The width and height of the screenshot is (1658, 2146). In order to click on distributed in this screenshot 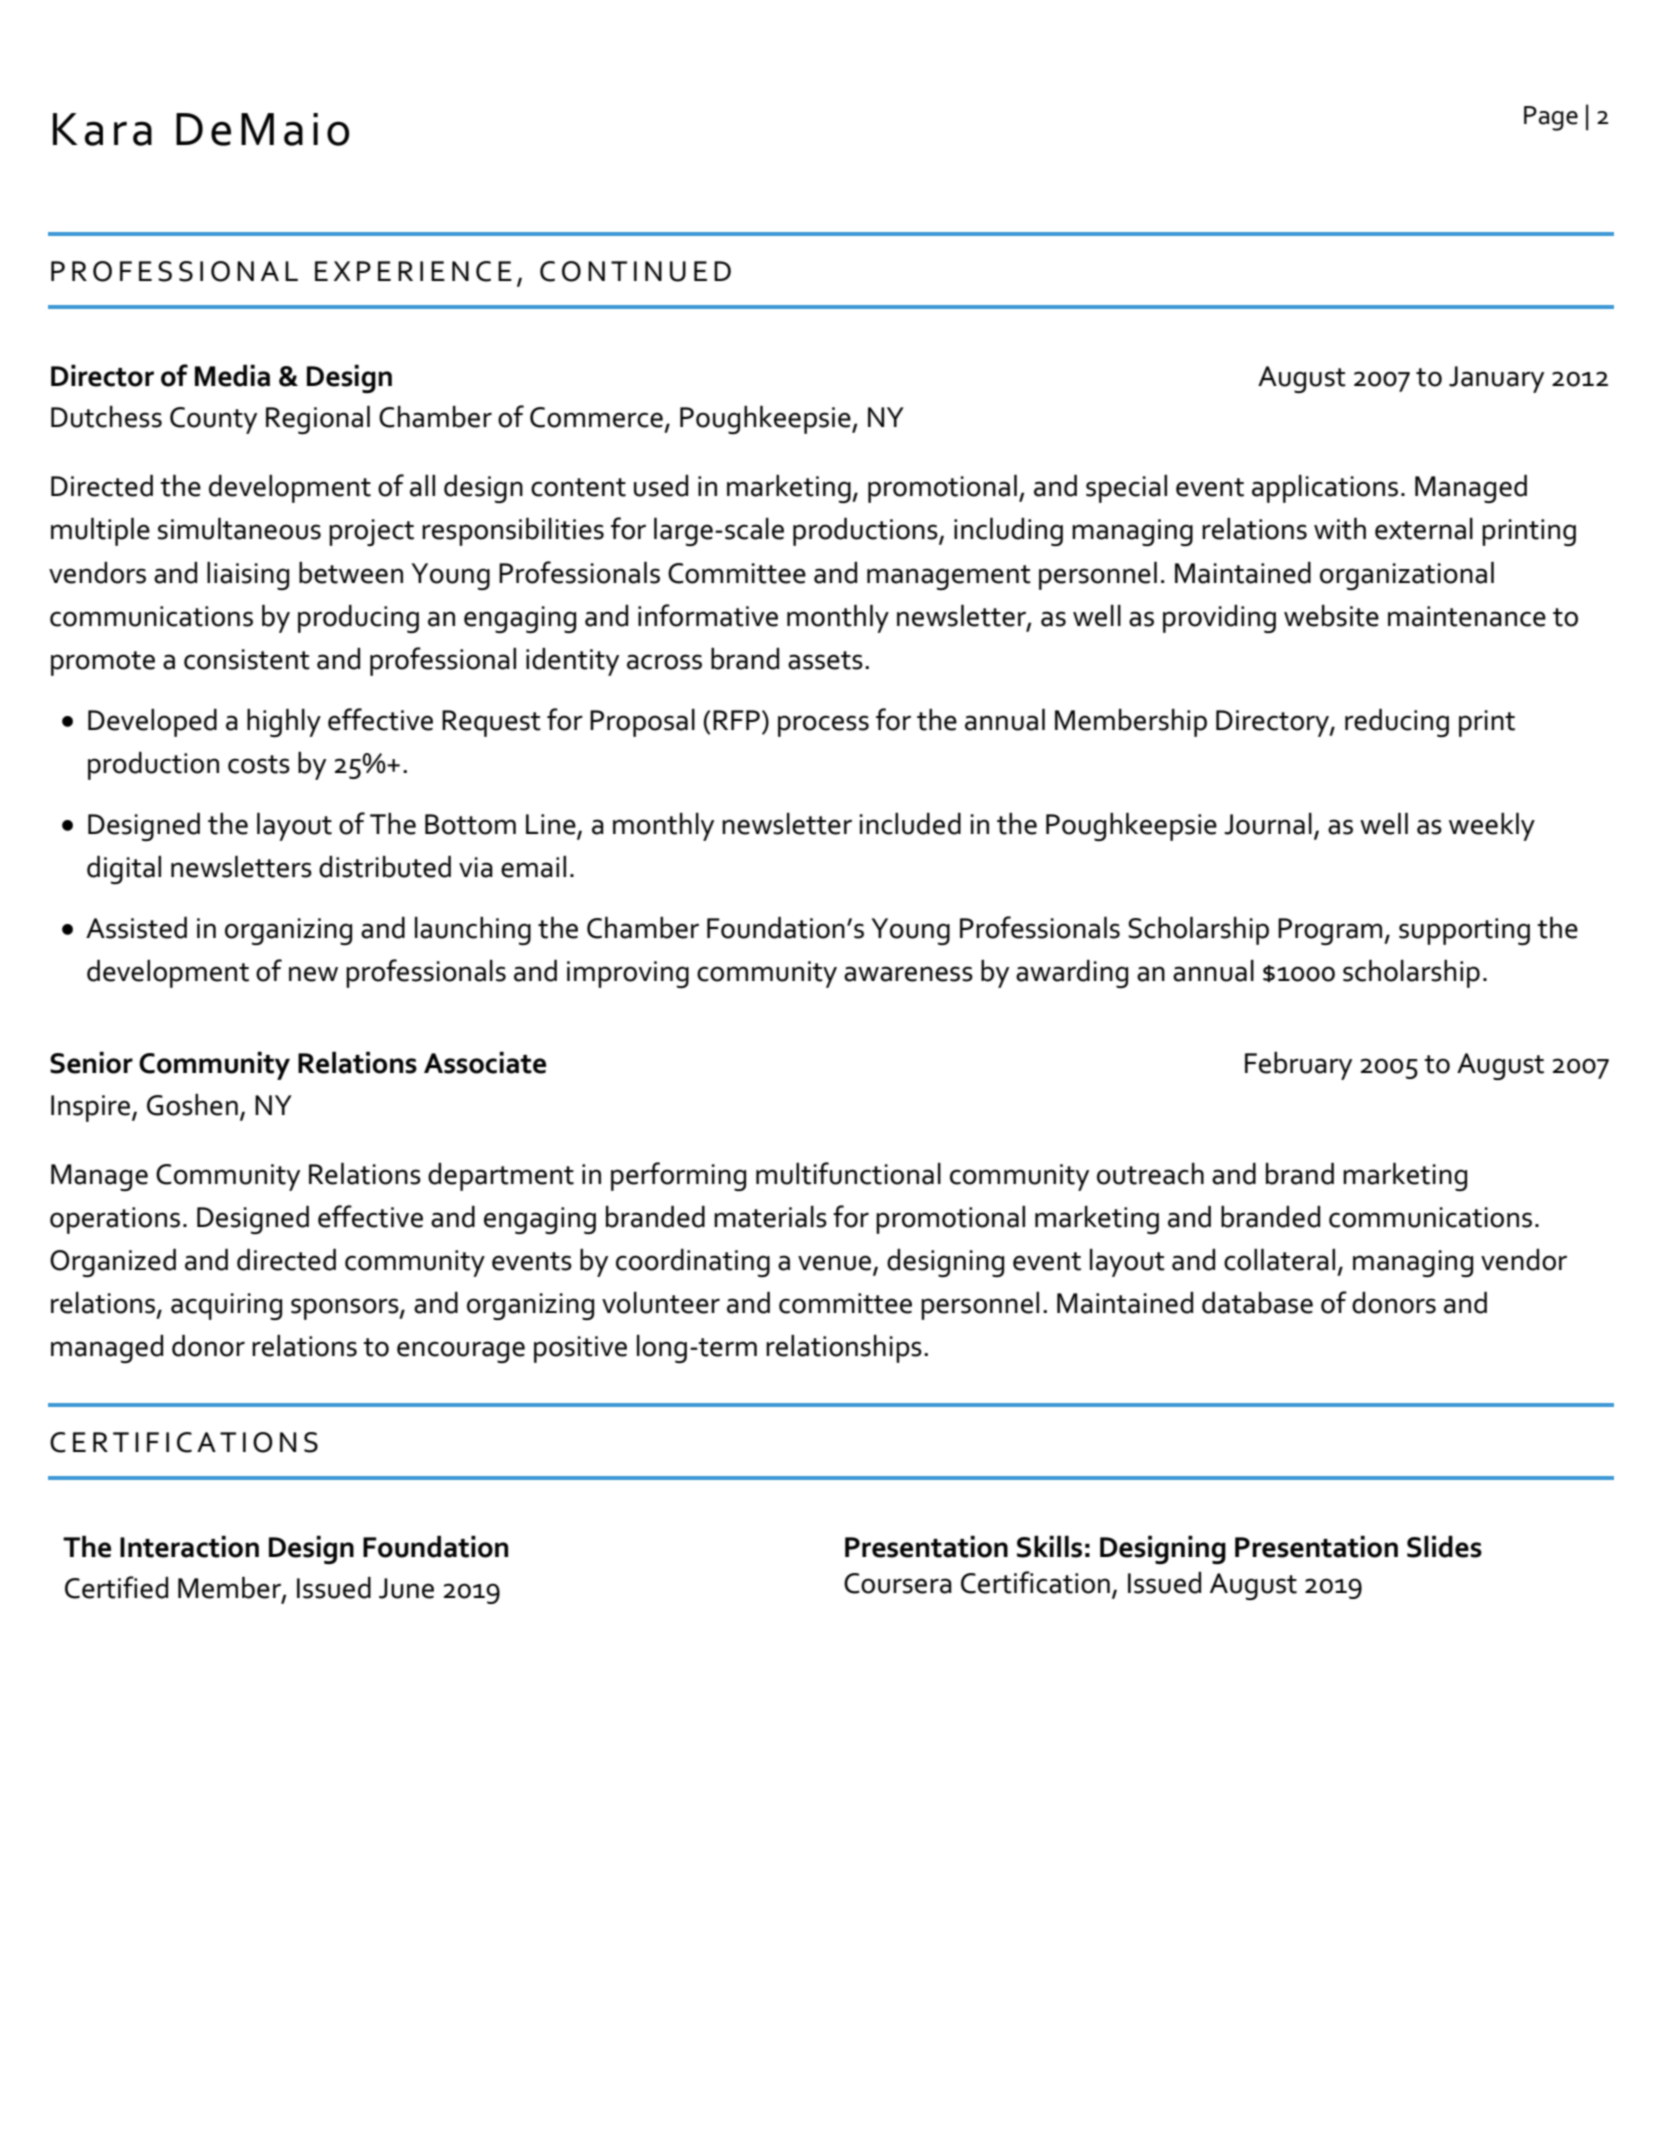, I will do `click(385, 867)`.
